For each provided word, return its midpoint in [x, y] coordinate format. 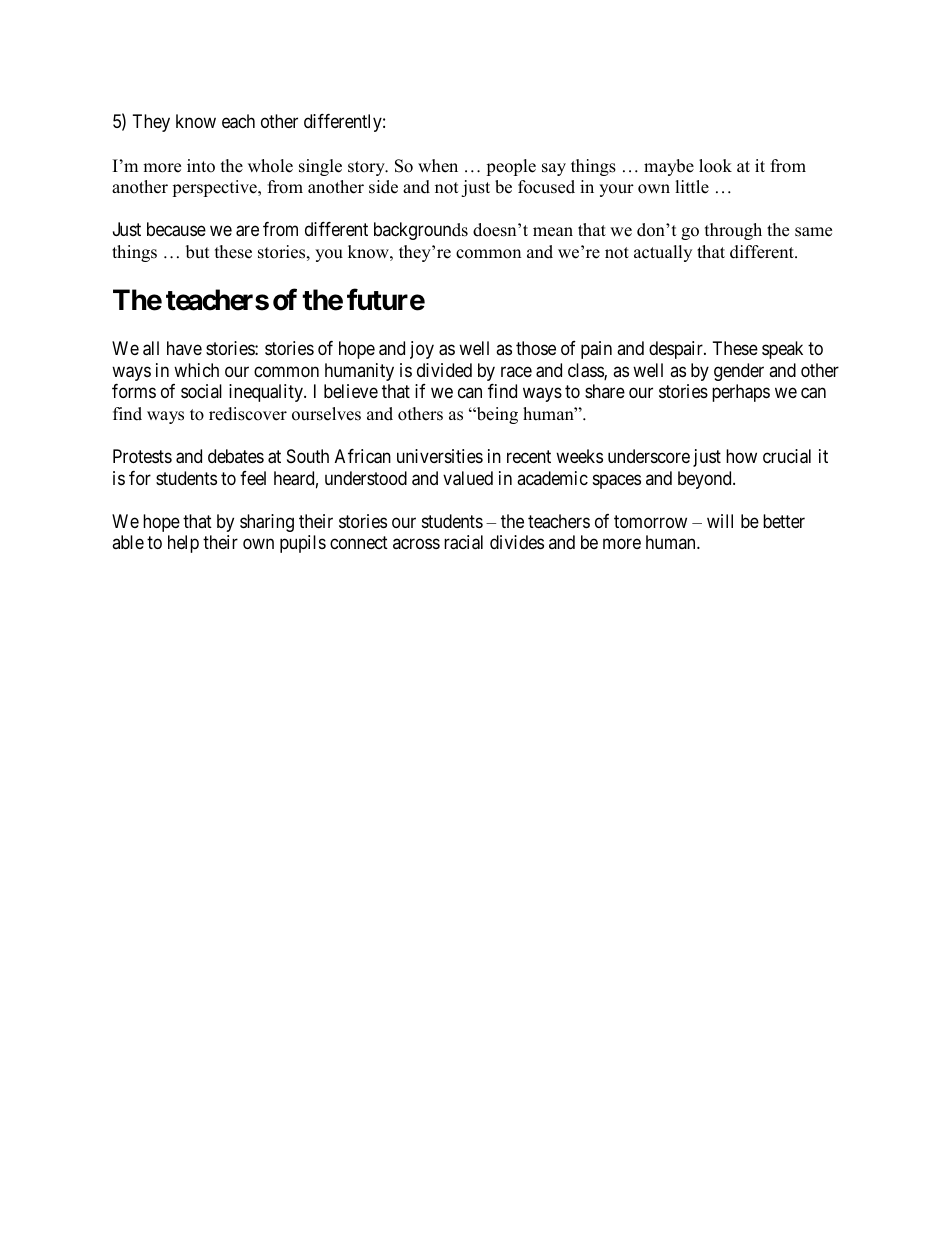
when [438, 166]
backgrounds [421, 231]
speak [782, 350]
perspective [215, 188]
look [715, 166]
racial [463, 542]
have [184, 348]
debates [236, 456]
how [741, 456]
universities [440, 456]
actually [663, 253]
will [720, 521]
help [183, 544]
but [198, 252]
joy [422, 350]
